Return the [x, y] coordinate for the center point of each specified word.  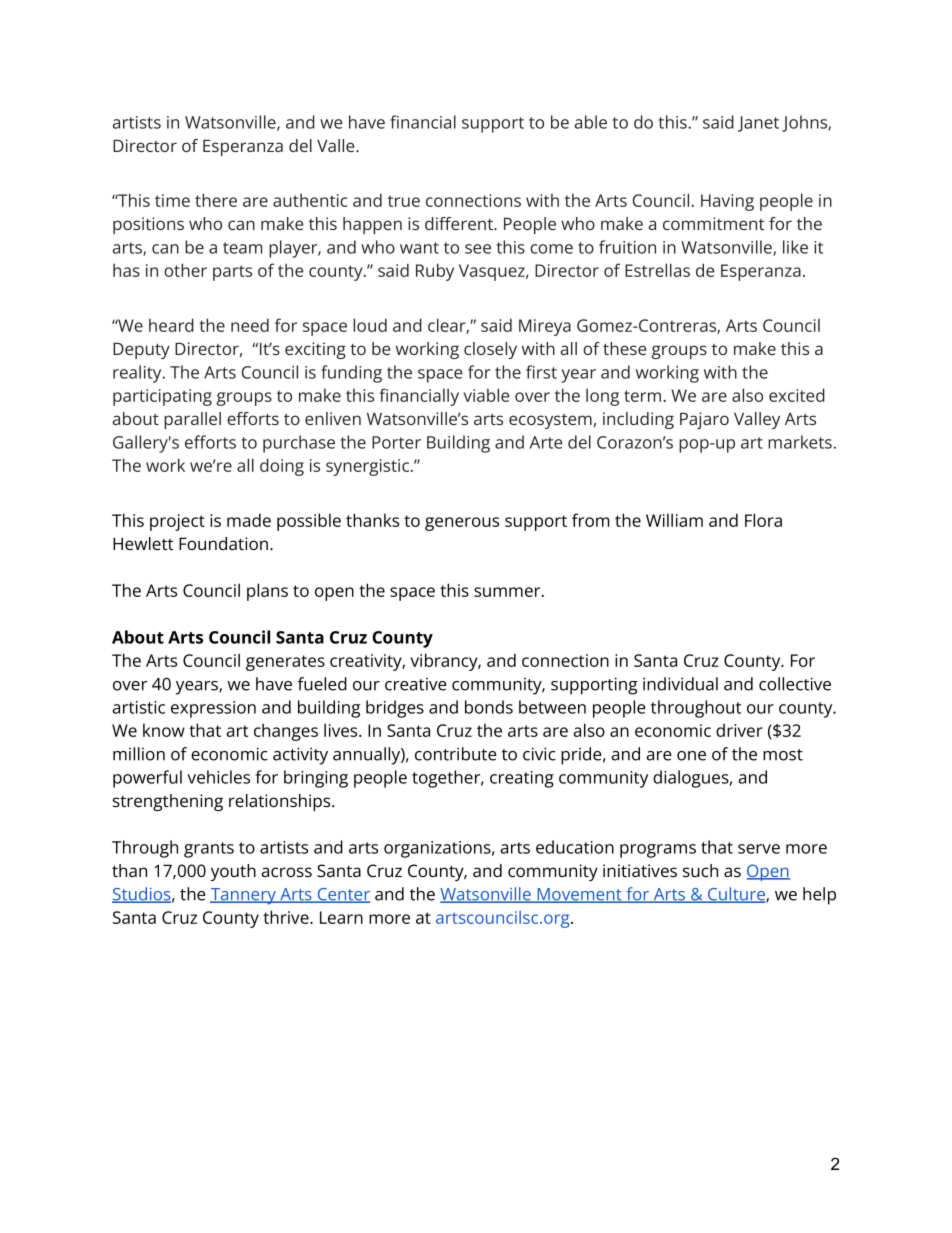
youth [233, 872]
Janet [758, 124]
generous [462, 524]
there [216, 200]
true [404, 201]
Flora [763, 520]
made [249, 520]
